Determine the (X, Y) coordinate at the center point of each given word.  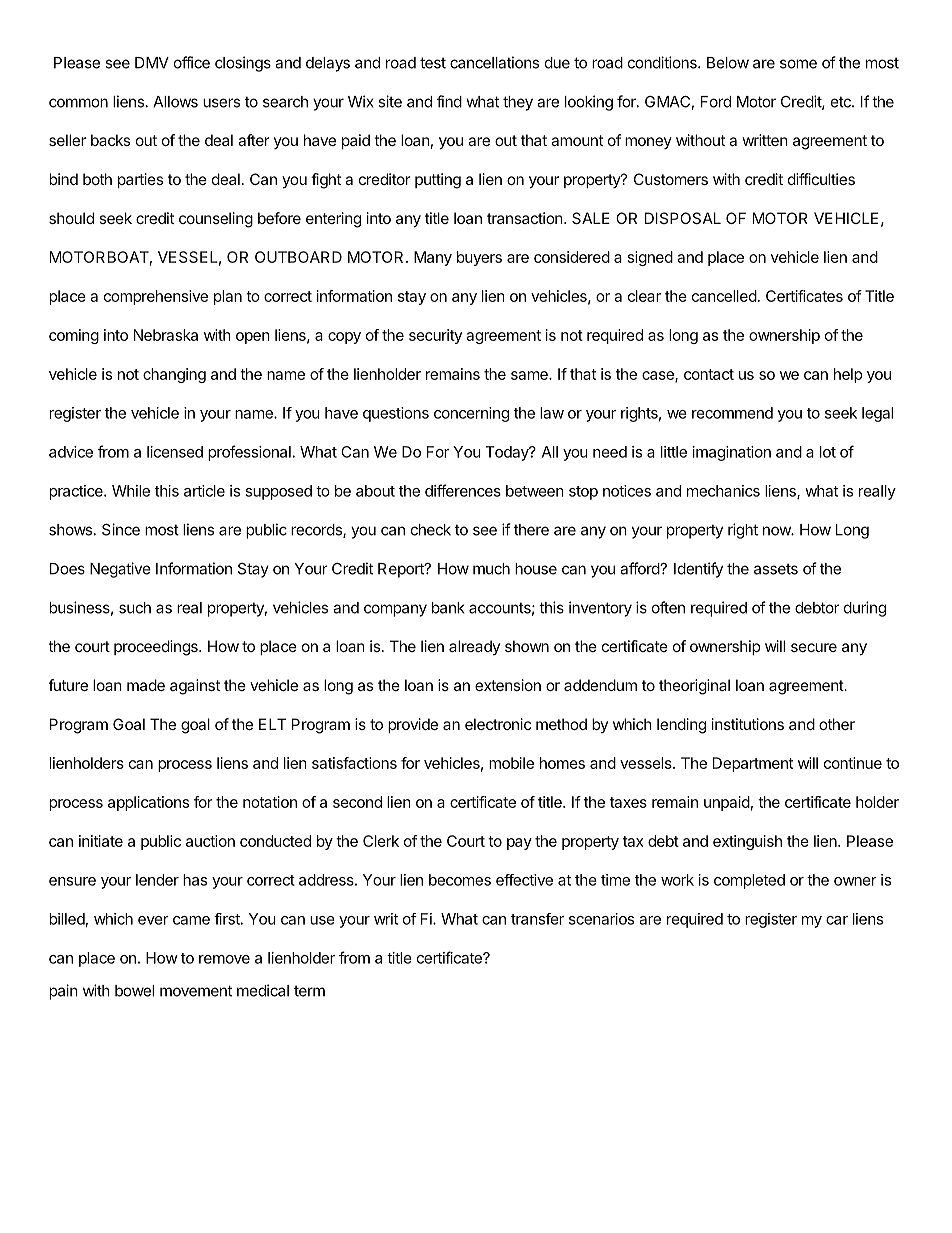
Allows (175, 102)
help (848, 375)
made (146, 685)
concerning (471, 414)
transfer (537, 919)
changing (174, 375)
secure (814, 647)
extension (508, 685)
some (798, 64)
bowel (134, 991)
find (449, 101)
